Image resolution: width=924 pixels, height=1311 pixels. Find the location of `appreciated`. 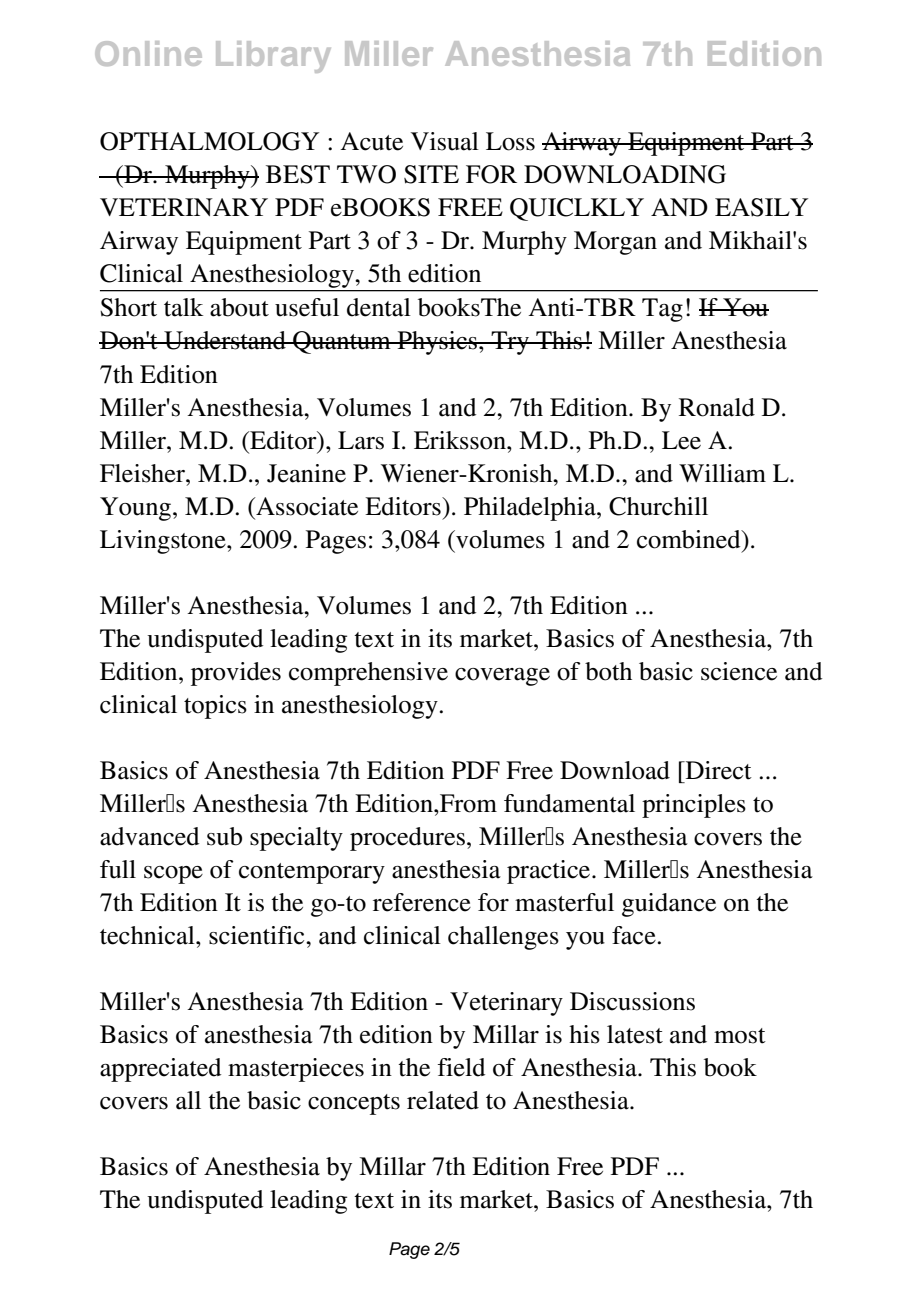

appreciated is located at coordinates (160, 1070).
